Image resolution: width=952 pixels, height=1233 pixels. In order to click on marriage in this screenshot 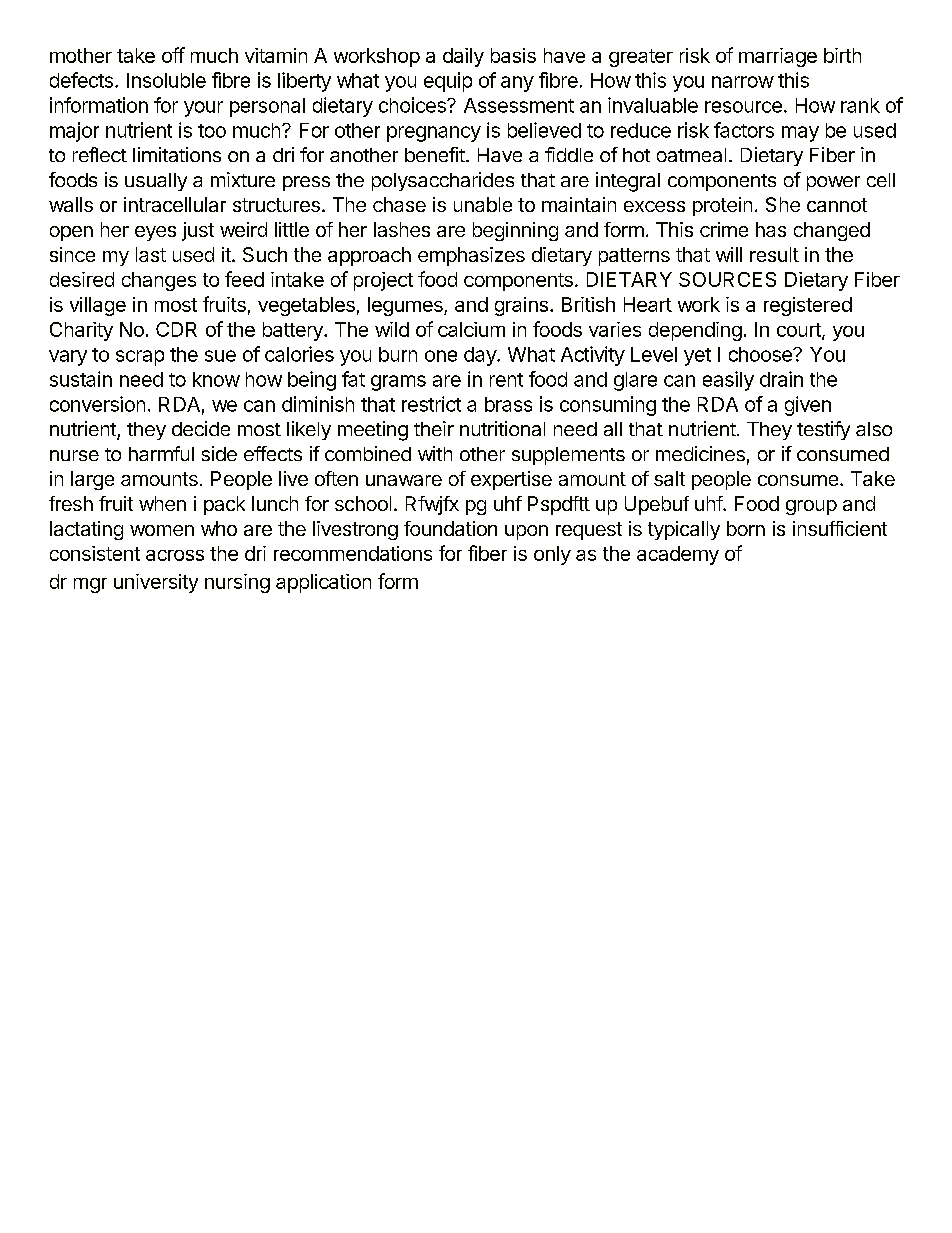, I will do `click(778, 57)`.
